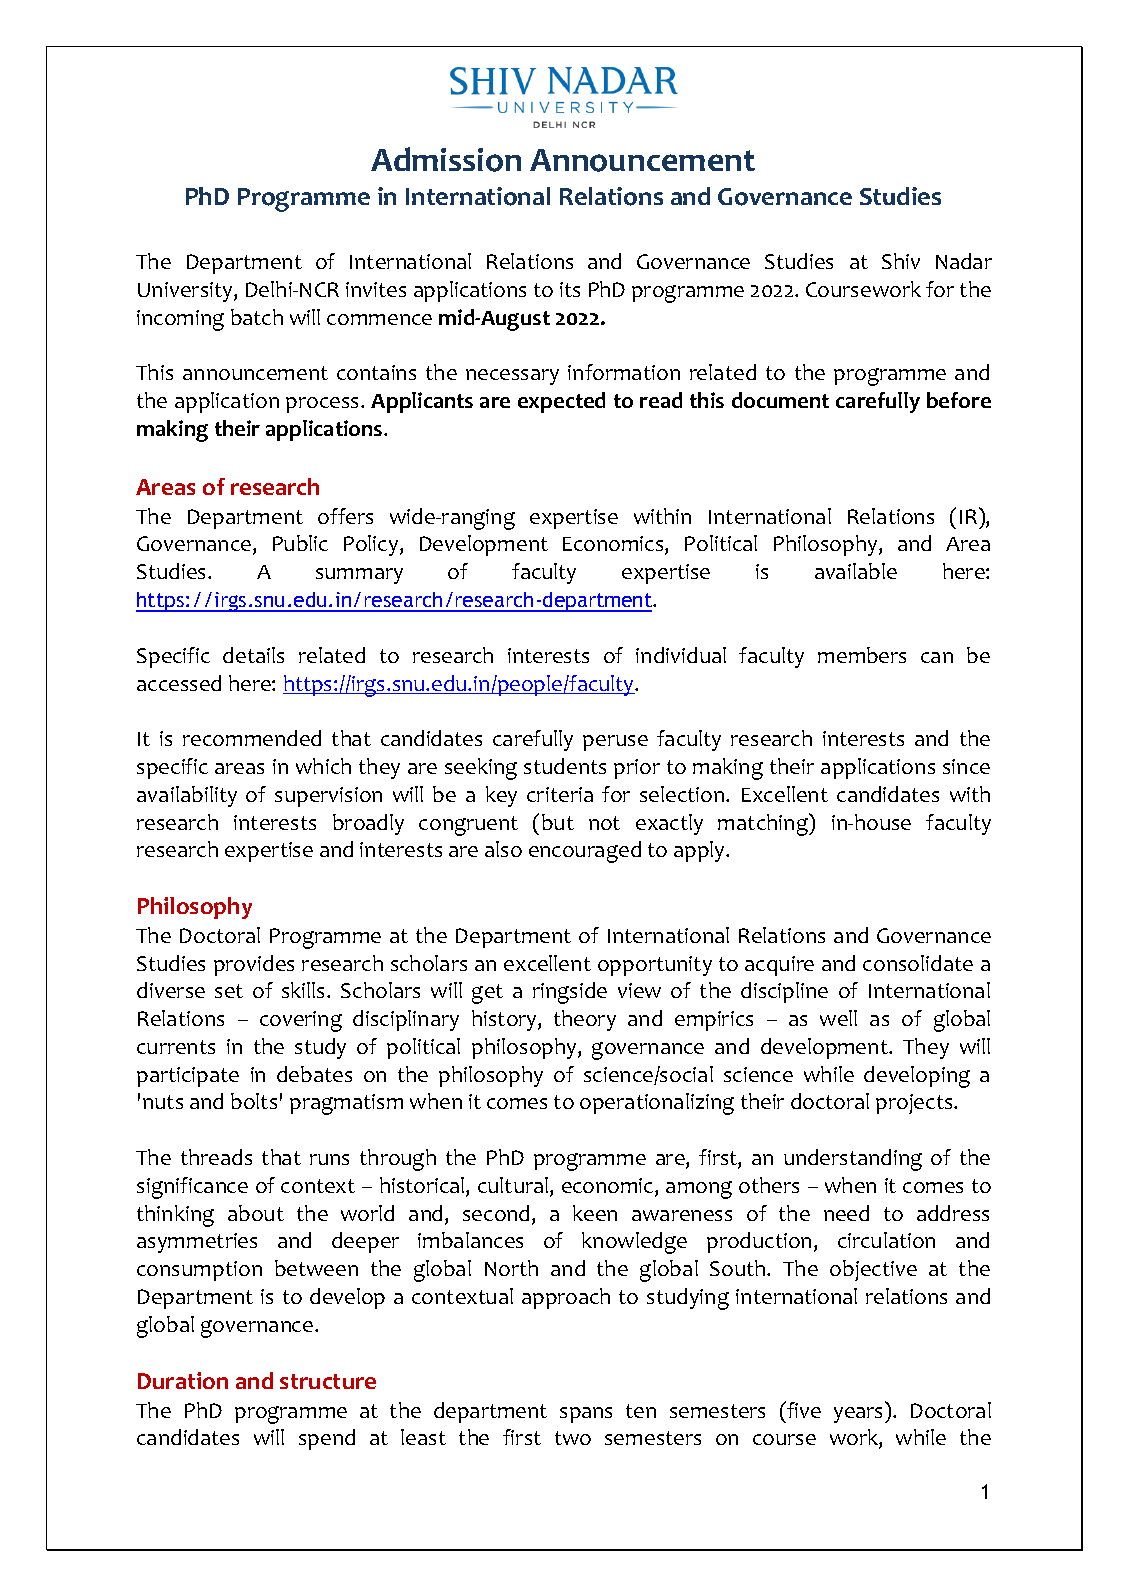 The height and width of the document is (1596, 1128). What do you see at coordinates (328, 797) in the document?
I see `supervision` at bounding box center [328, 797].
